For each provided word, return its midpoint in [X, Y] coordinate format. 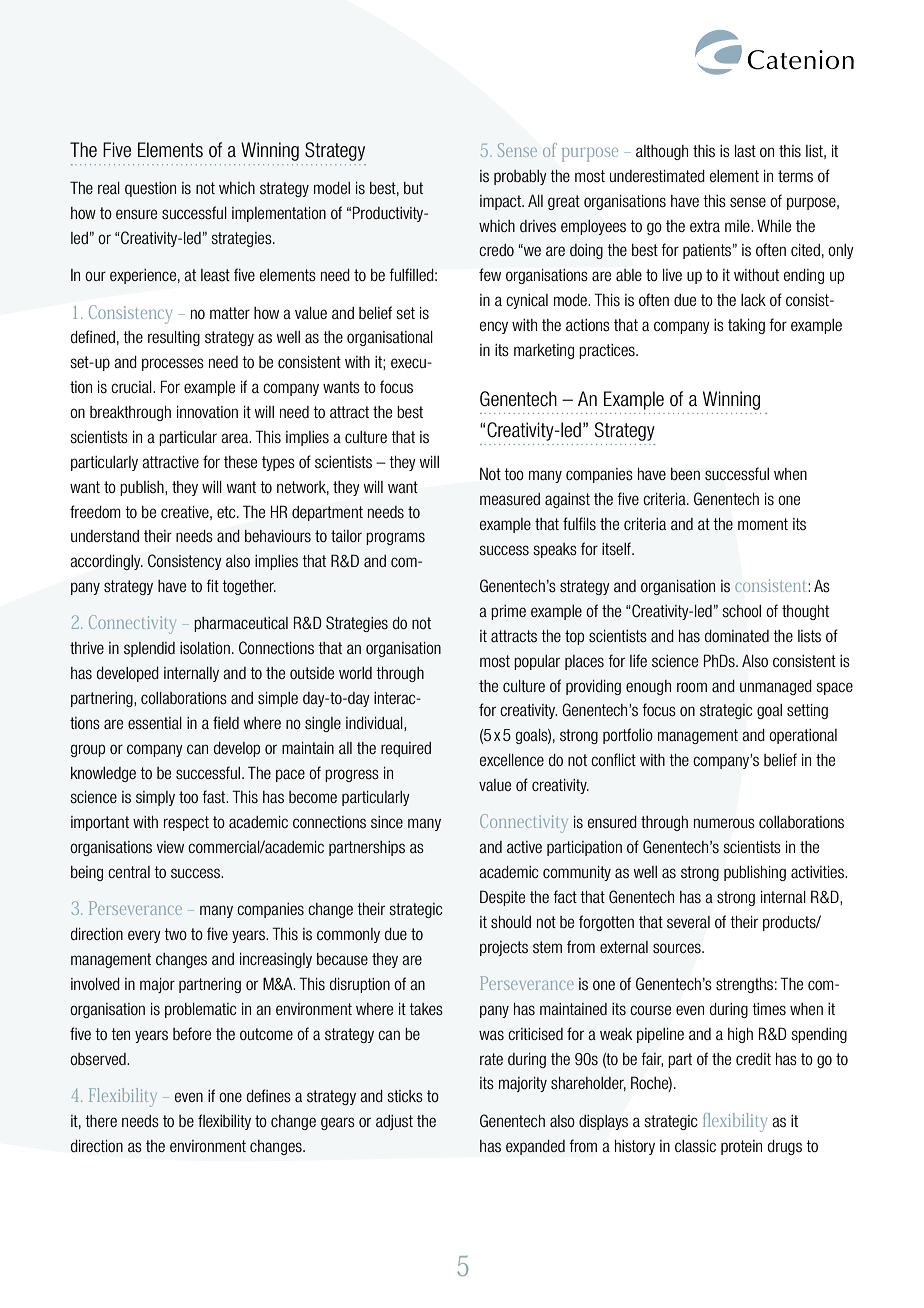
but [413, 188]
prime [508, 612]
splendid [149, 649]
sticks [405, 1096]
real [109, 188]
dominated [737, 636]
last [745, 151]
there [101, 1121]
